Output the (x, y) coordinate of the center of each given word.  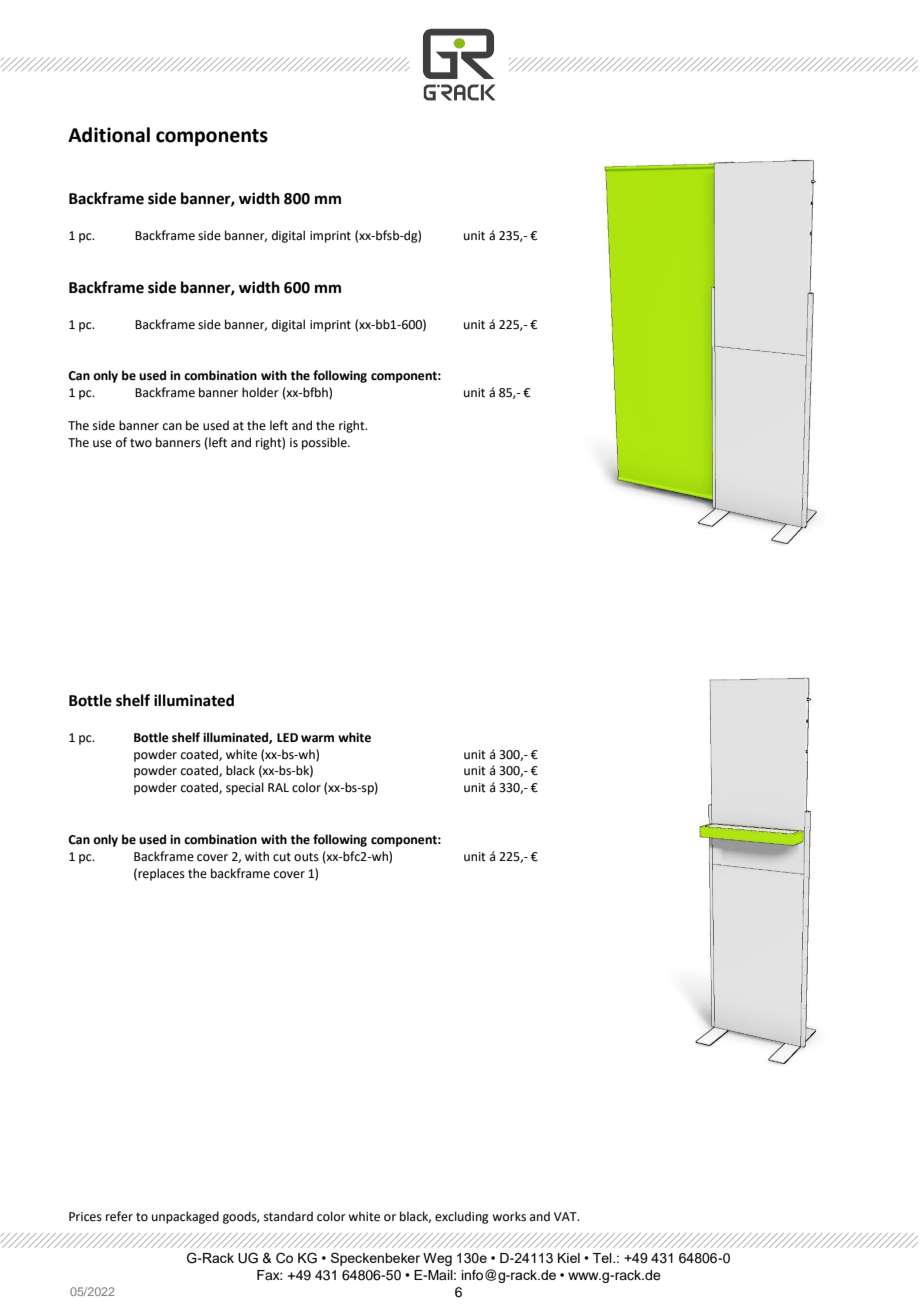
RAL (278, 787)
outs (306, 857)
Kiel (569, 1258)
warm (317, 738)
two (141, 443)
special (245, 788)
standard (288, 1216)
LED (287, 737)
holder (260, 392)
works (509, 1216)
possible (325, 443)
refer (119, 1216)
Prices (85, 1217)
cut (282, 857)
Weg (437, 1259)
